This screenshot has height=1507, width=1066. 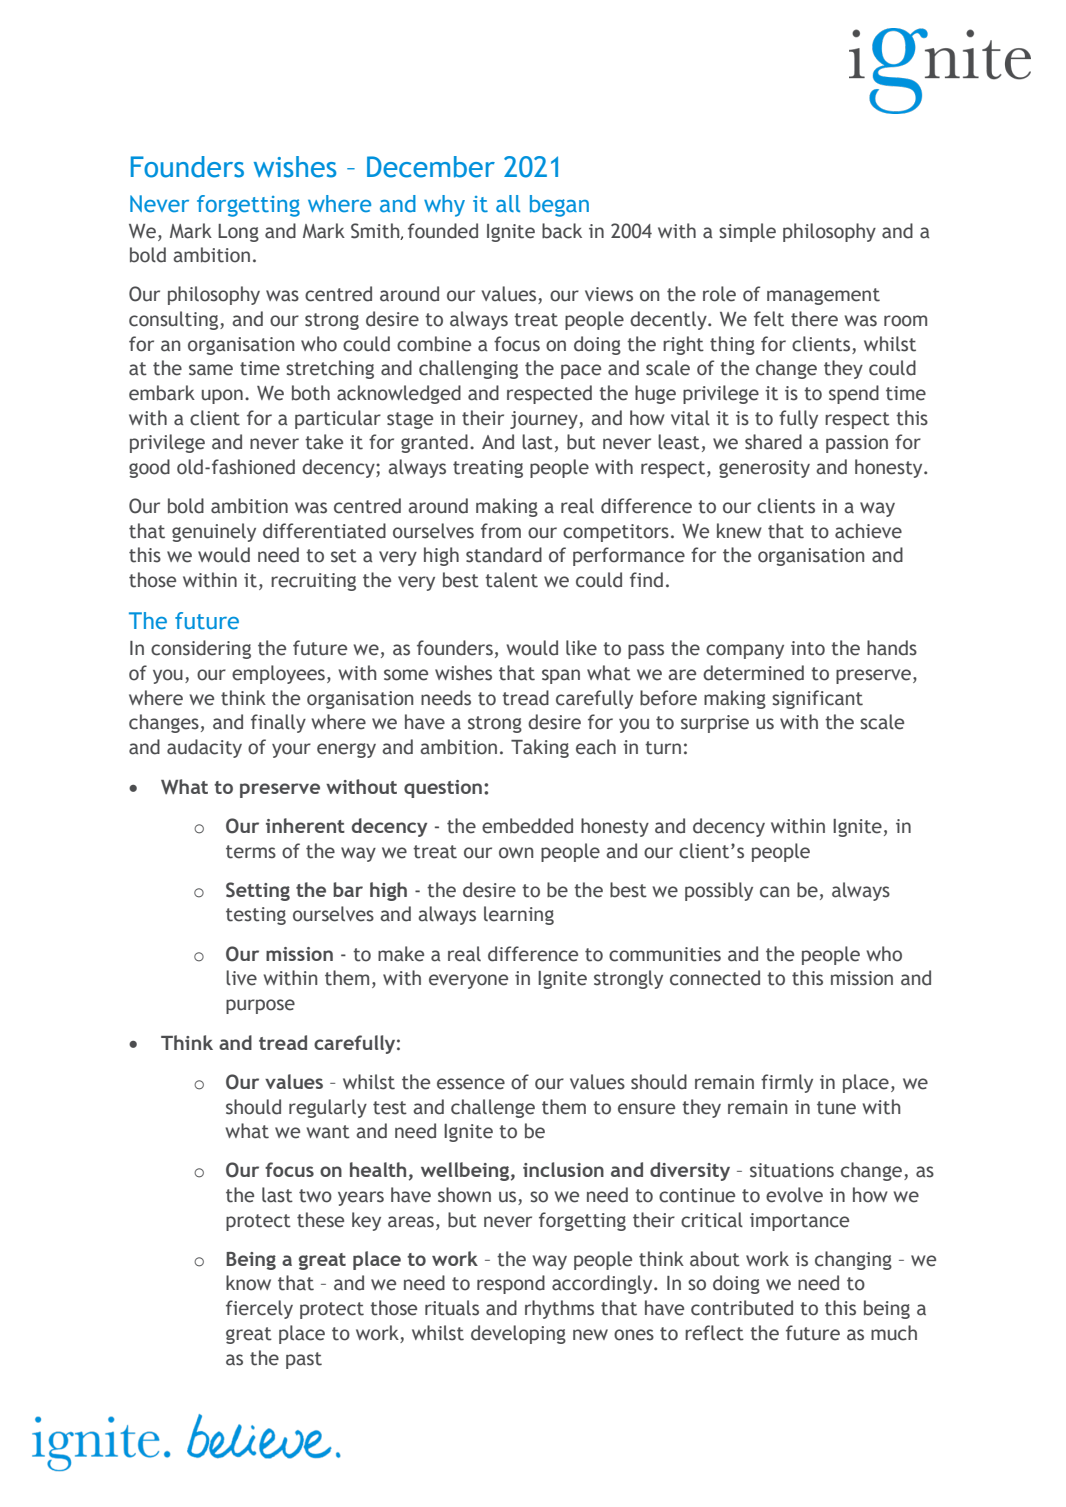 I want to click on simple, so click(x=747, y=232).
